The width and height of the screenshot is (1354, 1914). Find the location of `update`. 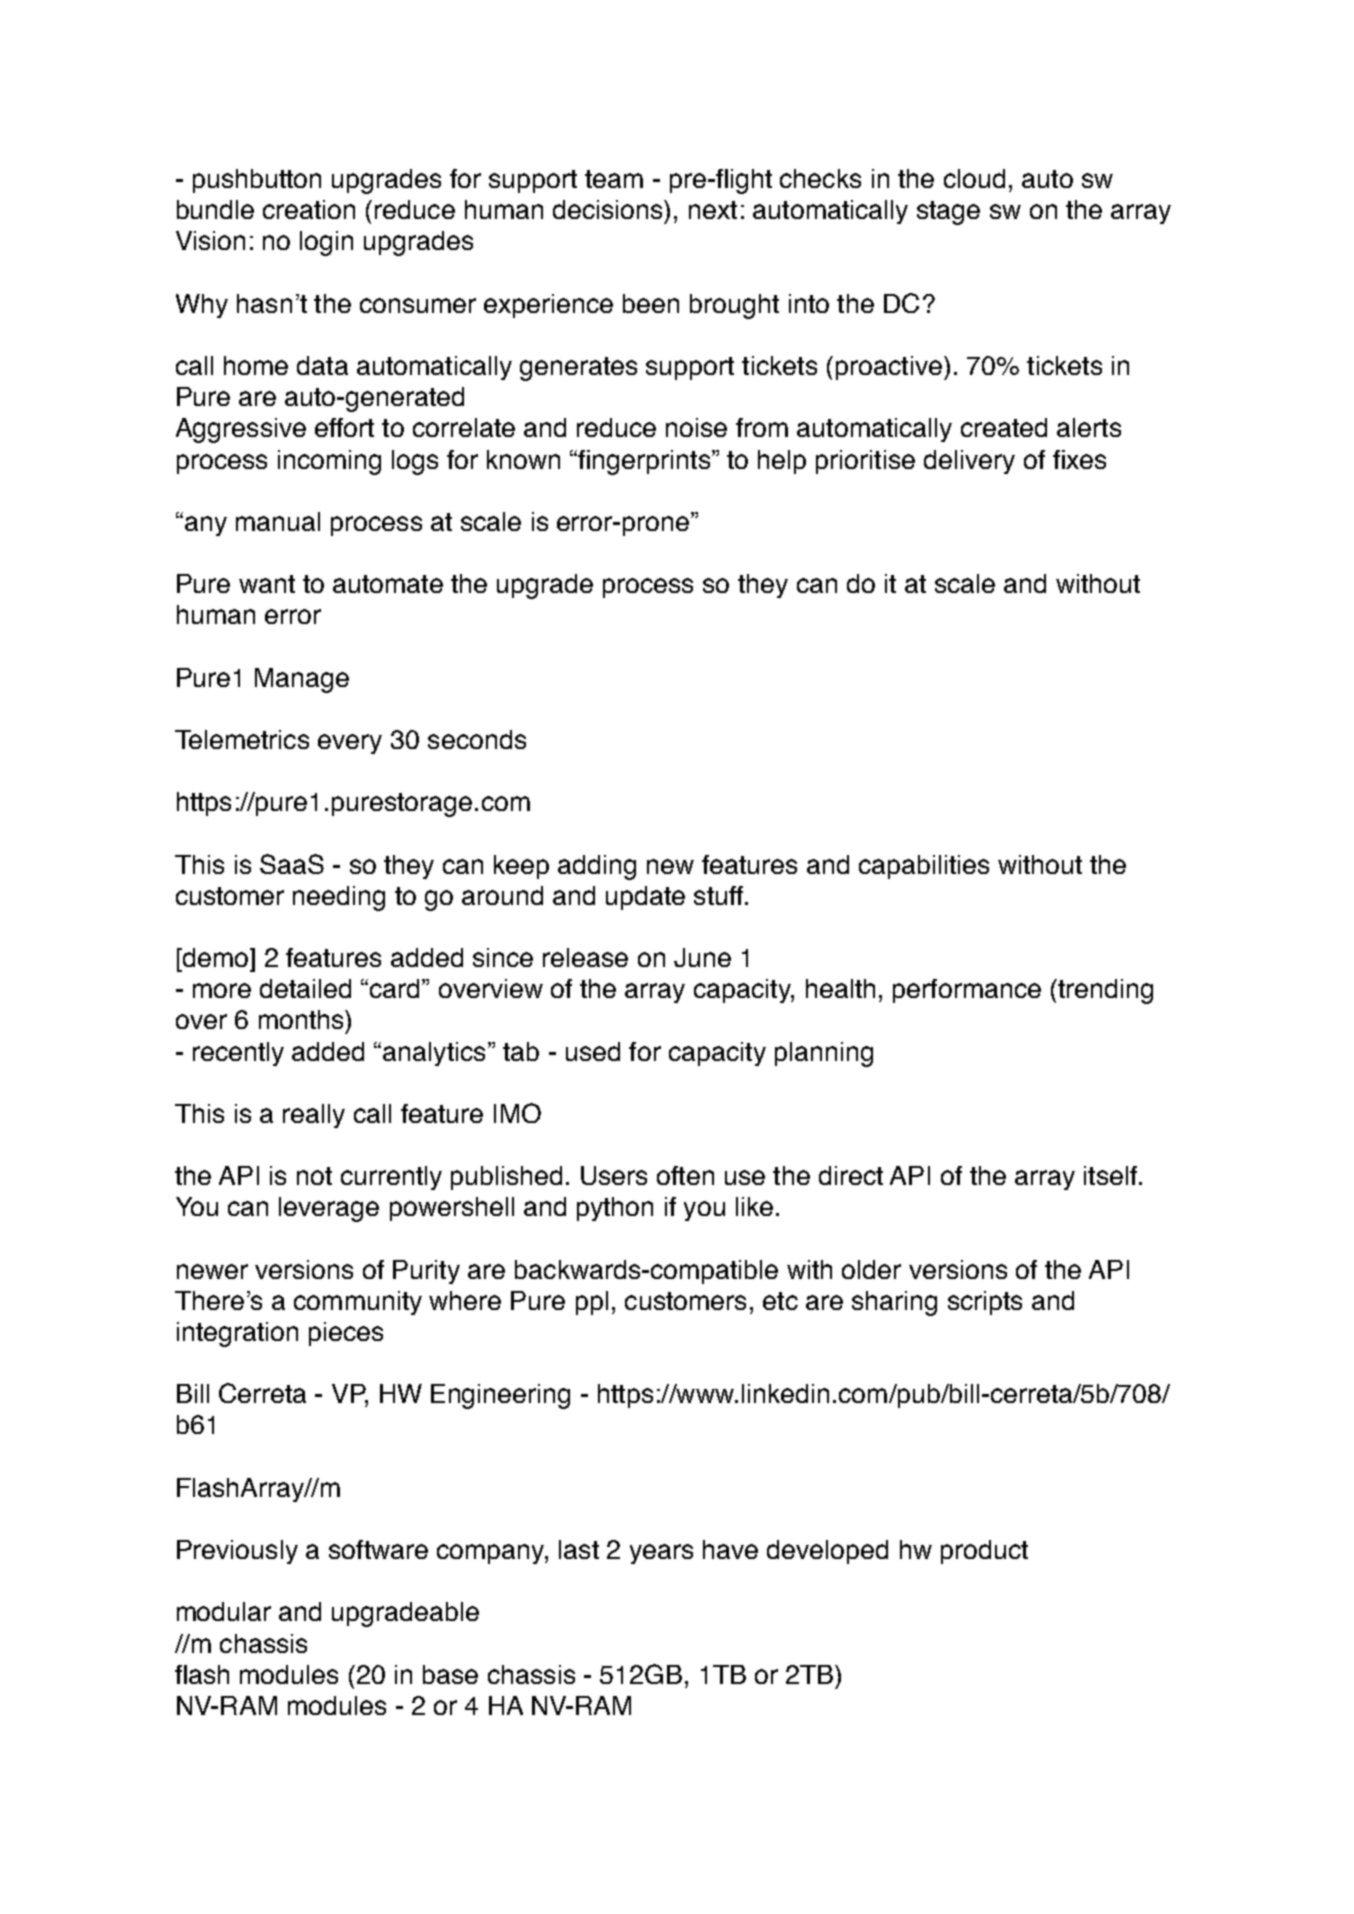

update is located at coordinates (645, 898).
